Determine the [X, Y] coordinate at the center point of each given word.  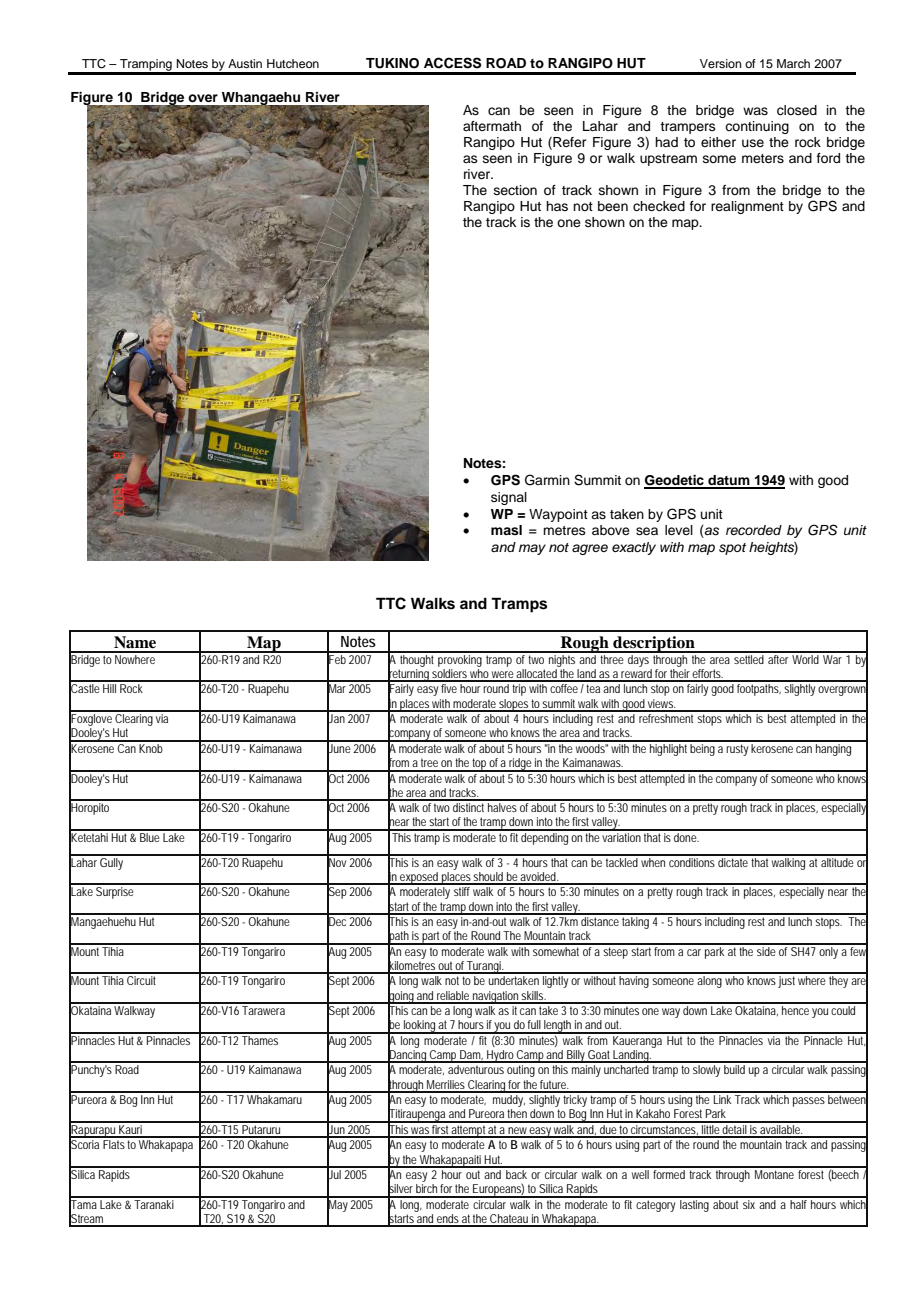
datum [729, 481]
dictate [734, 861]
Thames [261, 1039]
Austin [245, 63]
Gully [113, 862]
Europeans [498, 1190]
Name [135, 642]
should [489, 878]
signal [509, 498]
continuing [757, 127]
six [750, 1203]
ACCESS [452, 63]
